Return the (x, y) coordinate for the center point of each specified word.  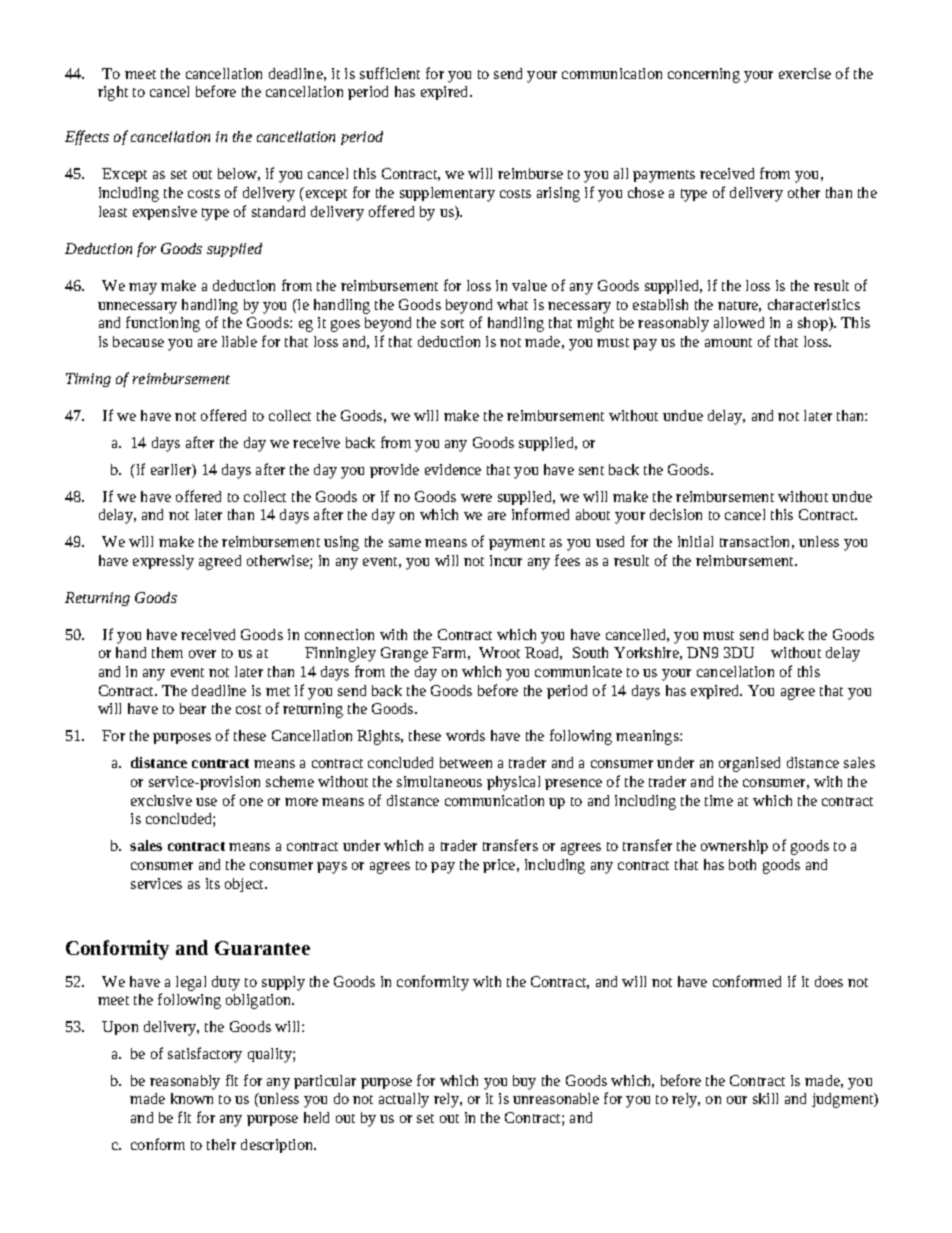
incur (506, 560)
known (192, 1098)
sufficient (390, 73)
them (167, 652)
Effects (87, 137)
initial (695, 541)
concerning (704, 75)
